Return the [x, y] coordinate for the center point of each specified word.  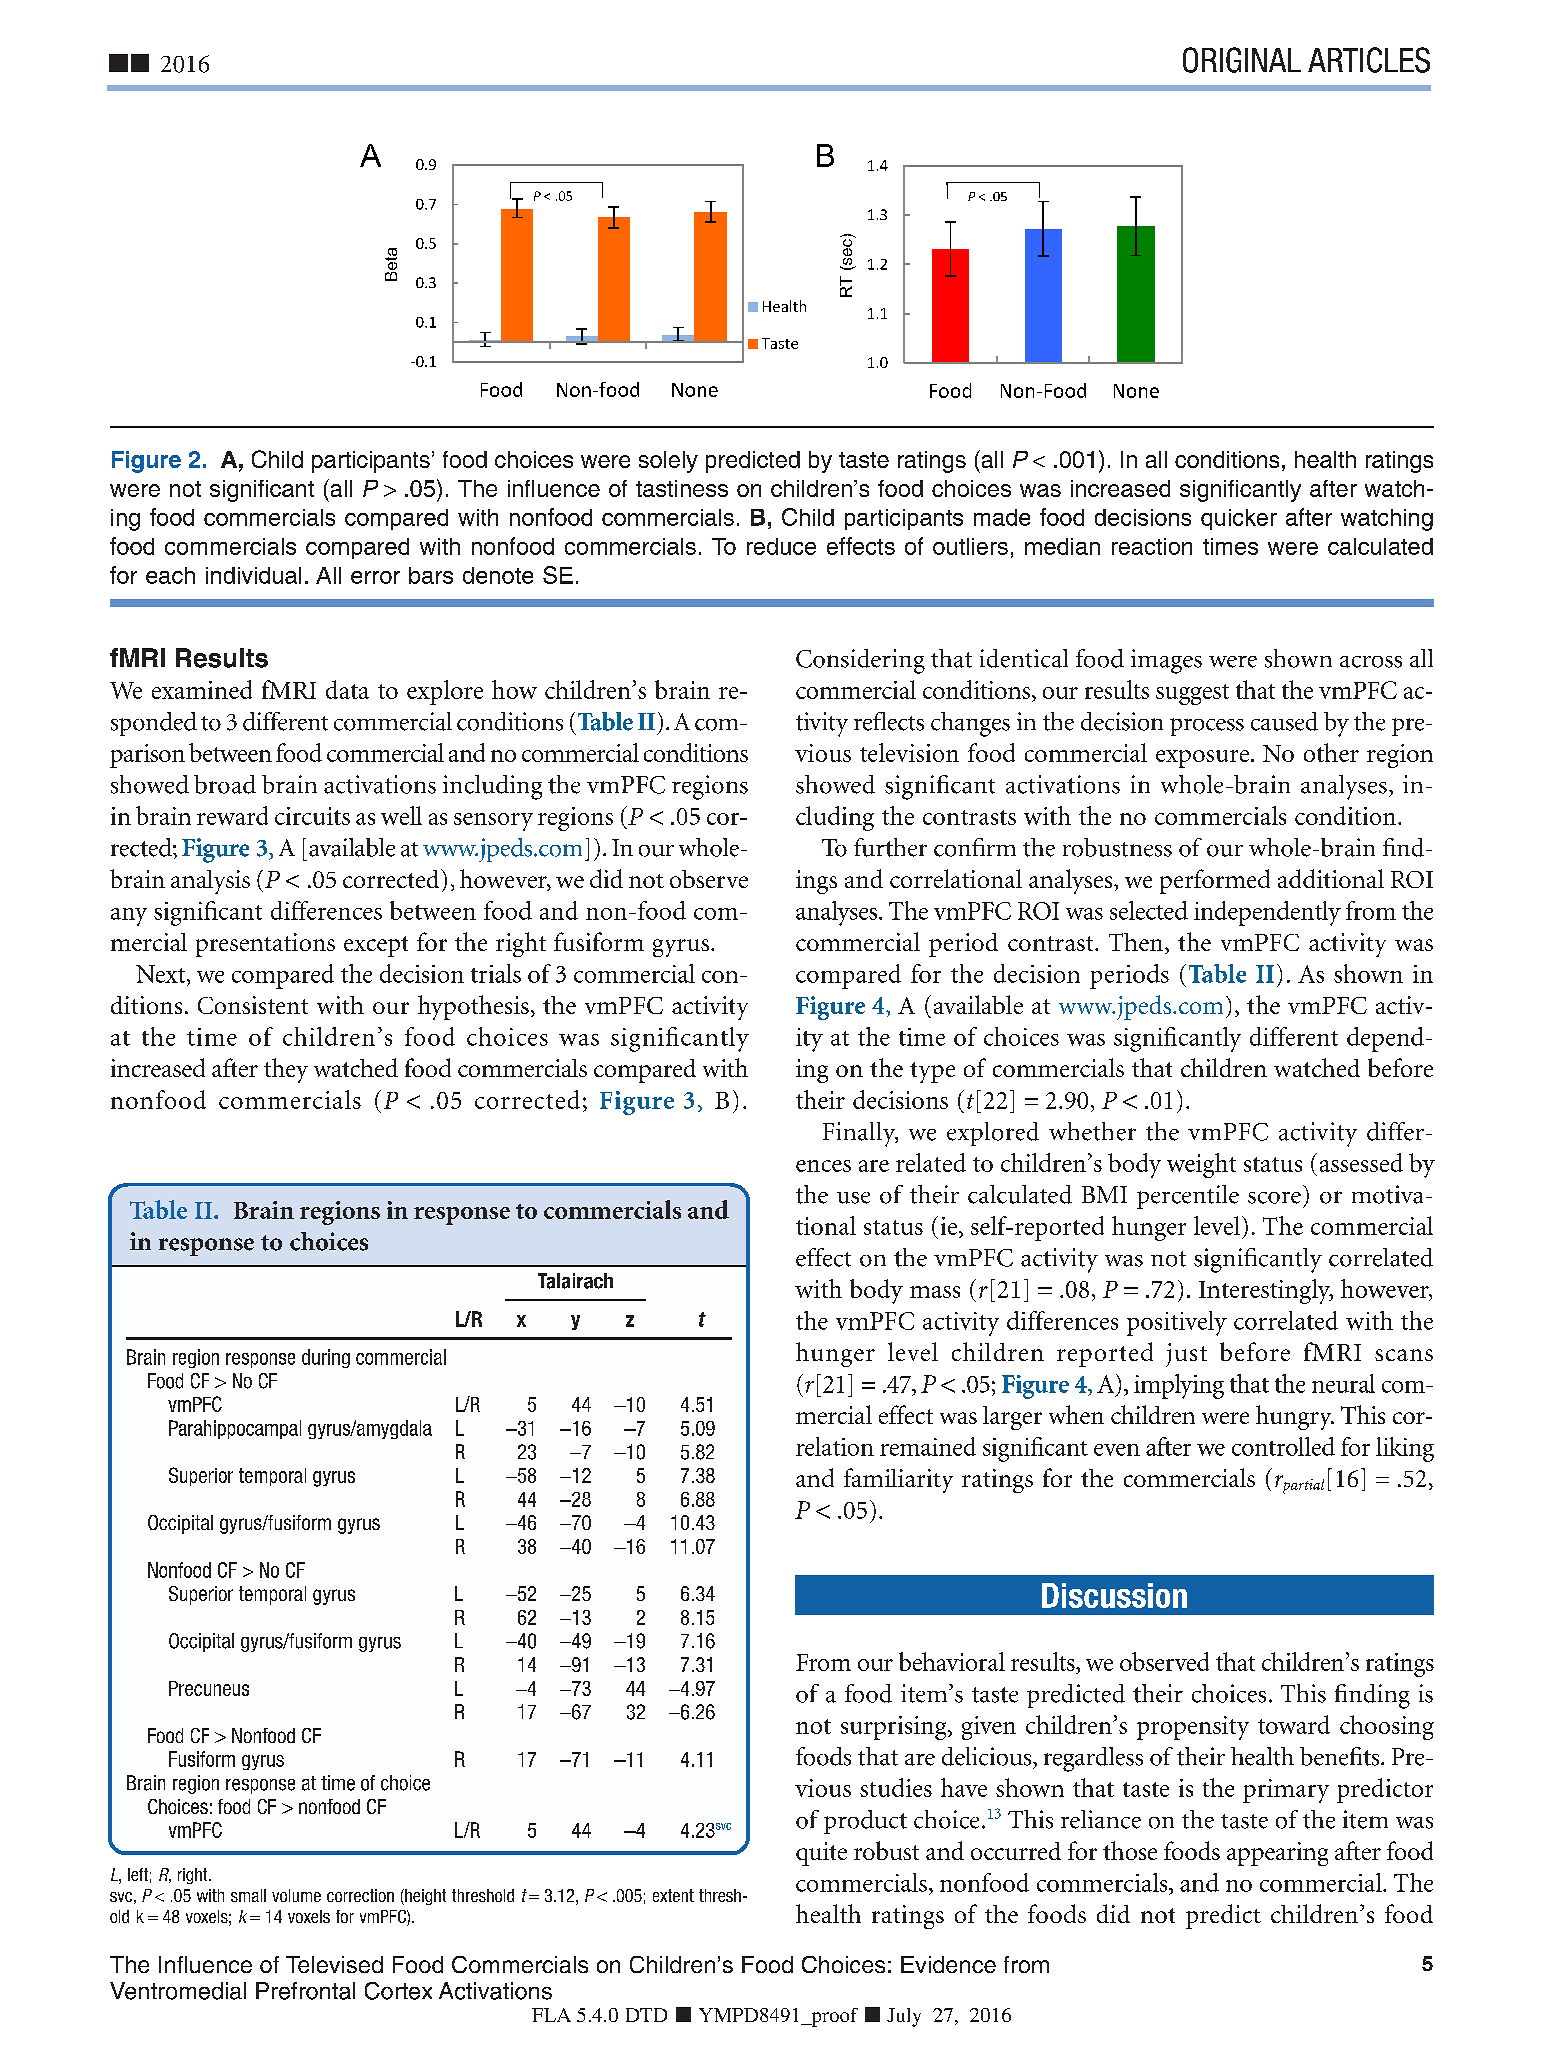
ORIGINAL [1242, 60]
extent [673, 1895]
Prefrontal [305, 1991]
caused [1284, 721]
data [347, 689]
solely [668, 462]
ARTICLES [1369, 60]
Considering [860, 661]
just [1186, 1355]
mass [935, 1292]
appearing [1277, 1854]
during [326, 1358]
